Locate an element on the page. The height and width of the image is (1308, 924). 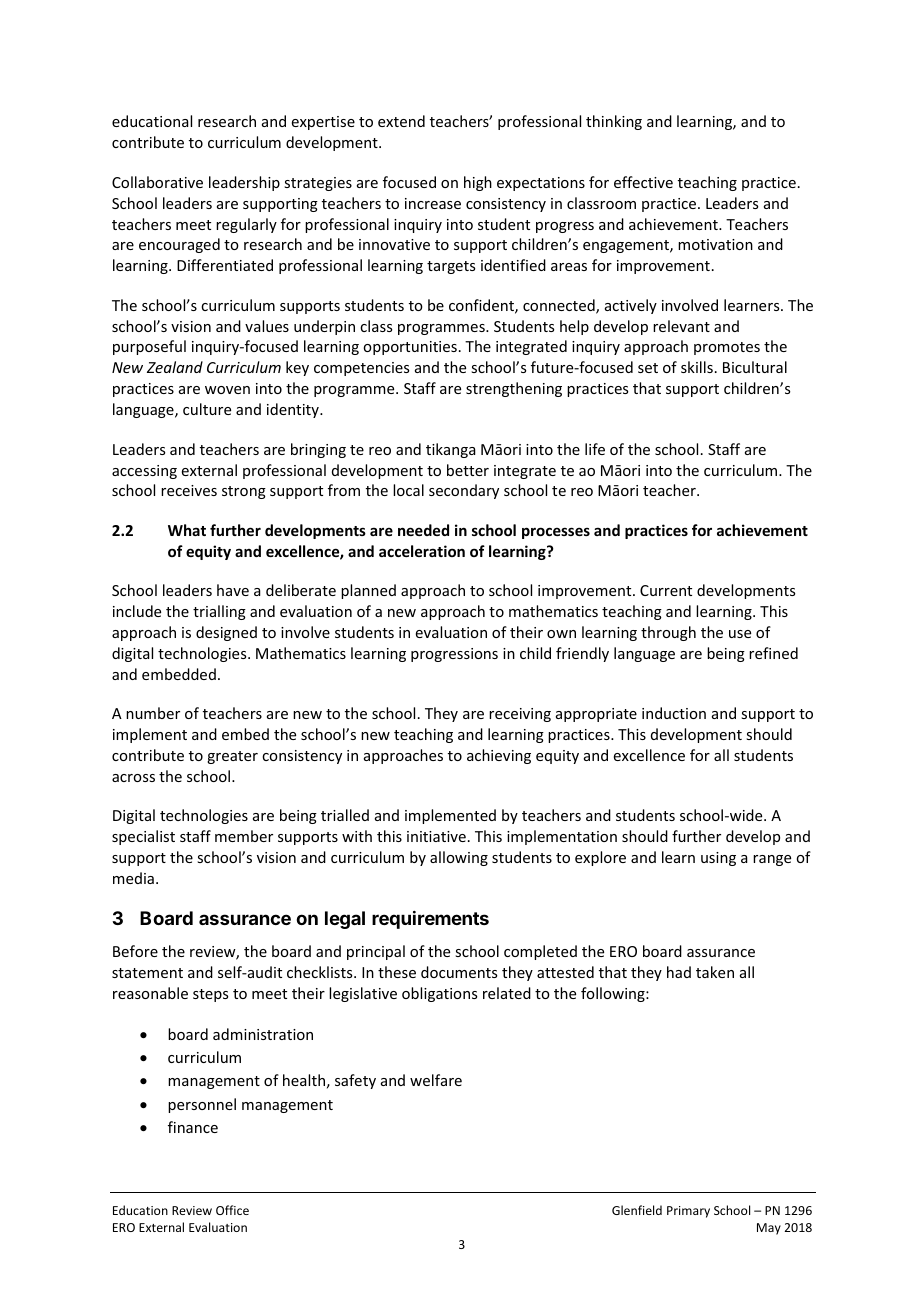
Collaborative is located at coordinates (157, 182).
